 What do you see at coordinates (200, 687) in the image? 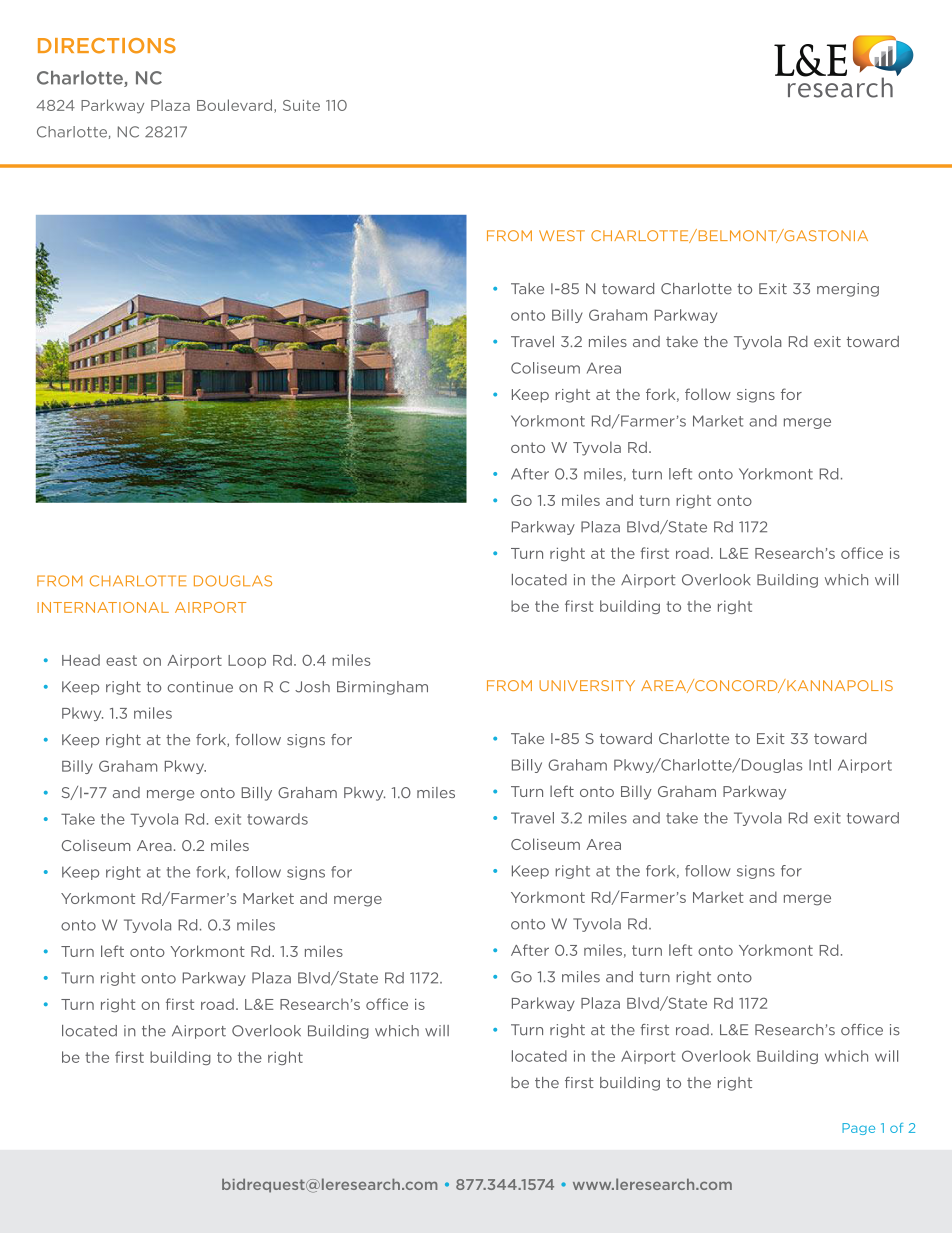
I see `continue` at bounding box center [200, 687].
